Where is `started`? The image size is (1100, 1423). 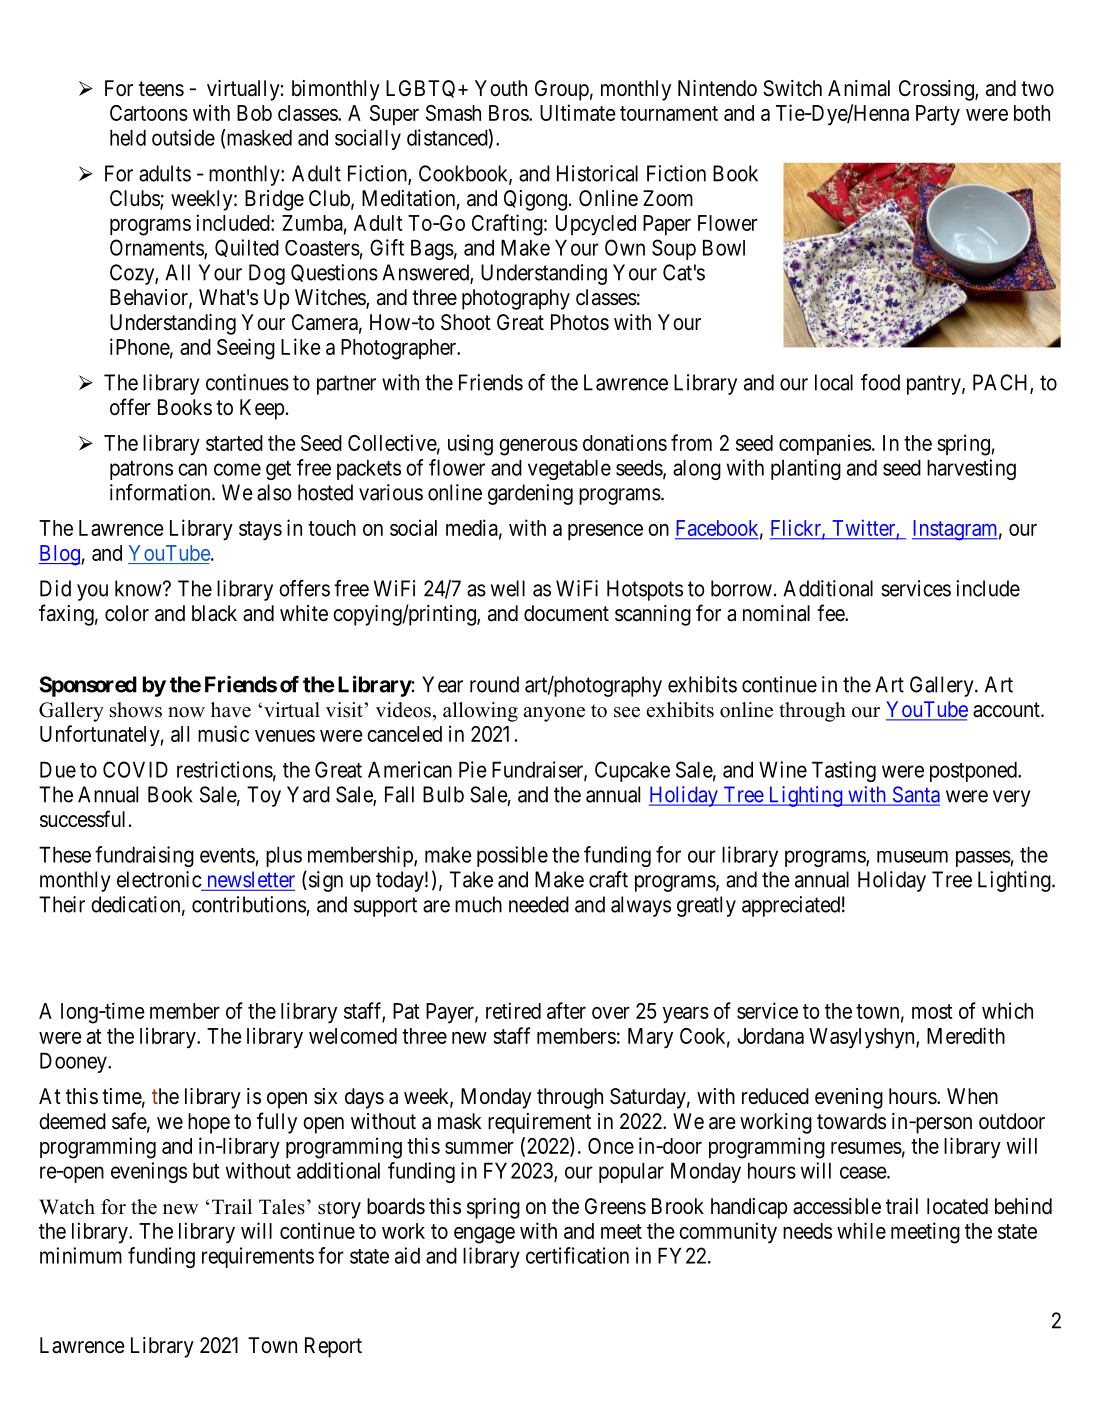 started is located at coordinates (234, 443).
